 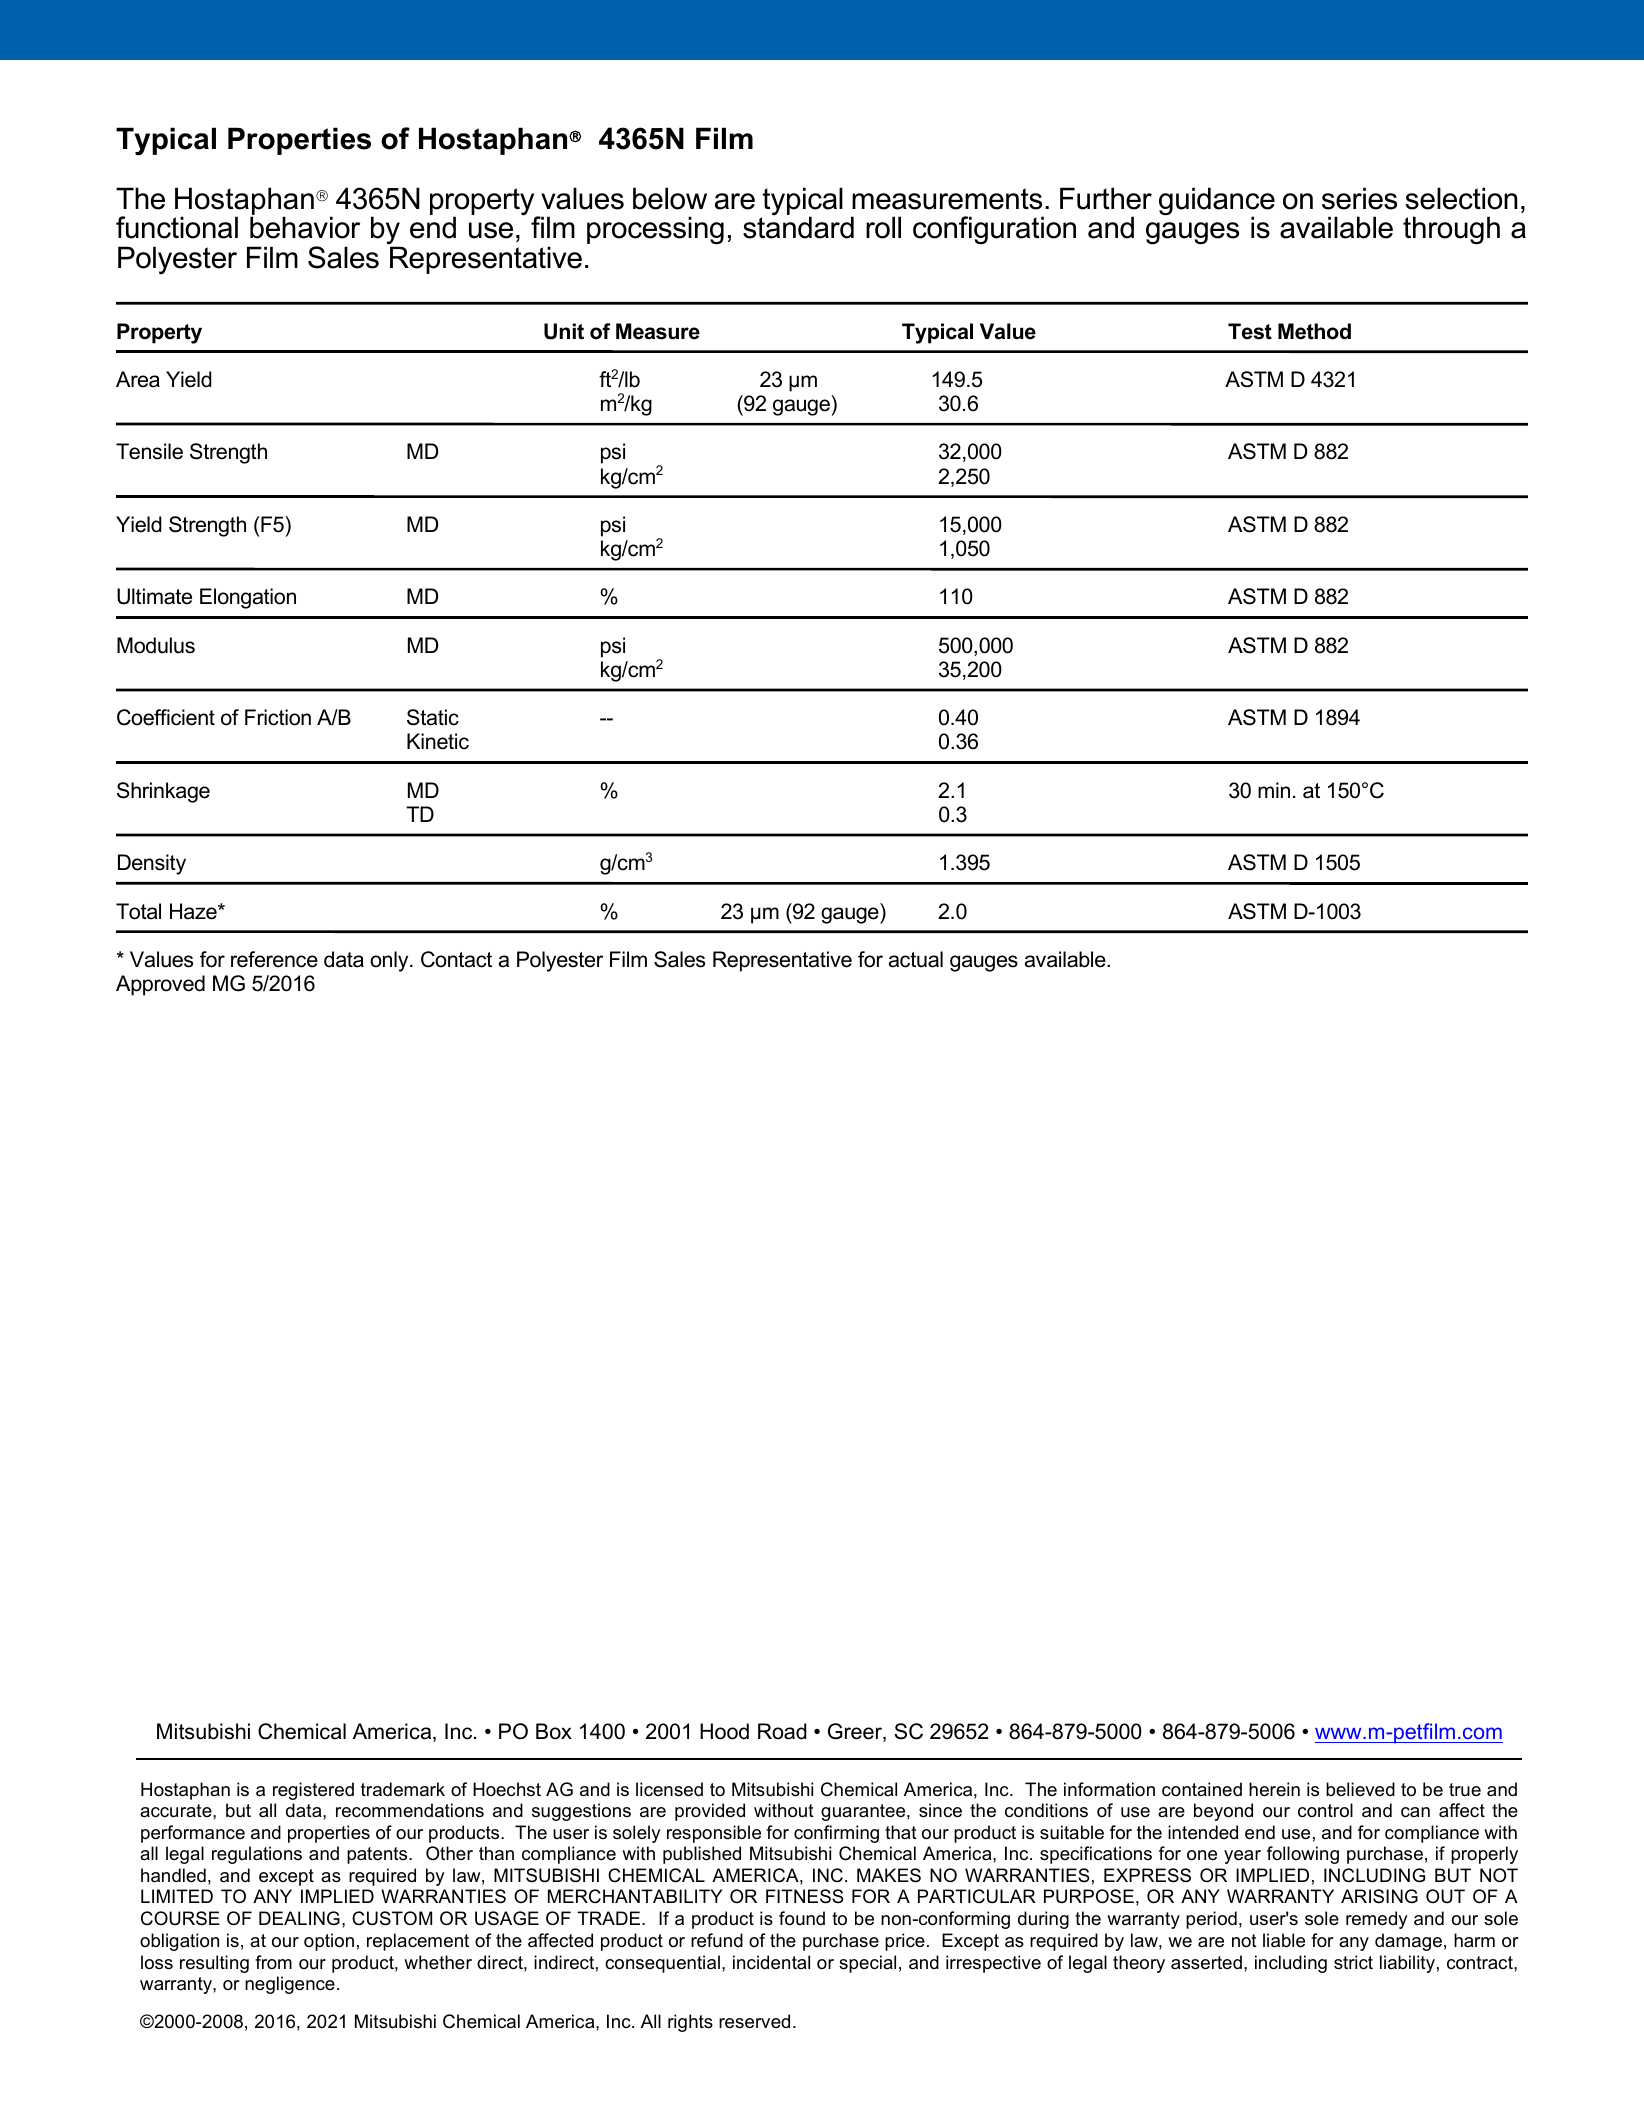 I want to click on series, so click(x=1359, y=198).
